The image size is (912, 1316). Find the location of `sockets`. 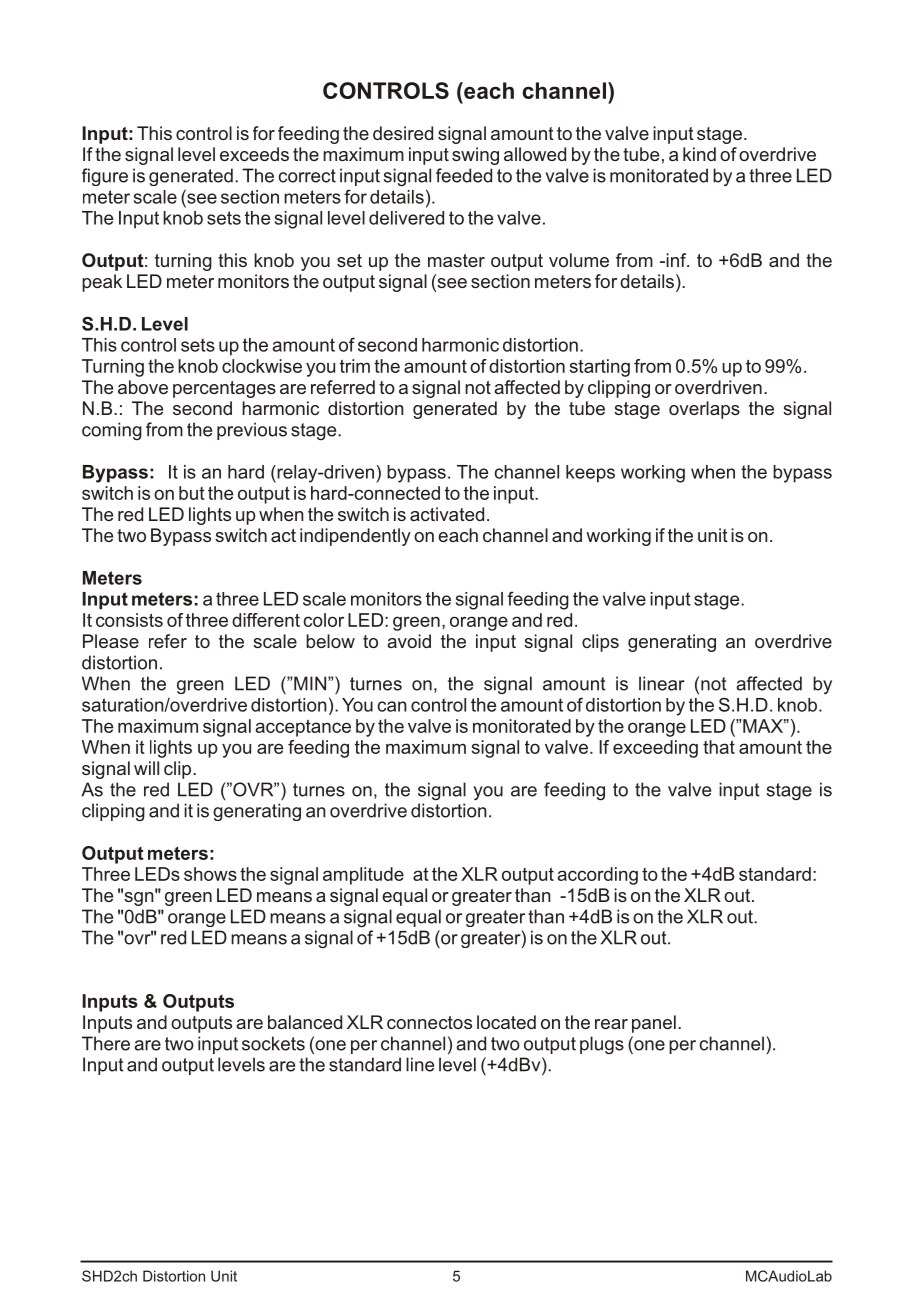

sockets is located at coordinates (273, 1043).
